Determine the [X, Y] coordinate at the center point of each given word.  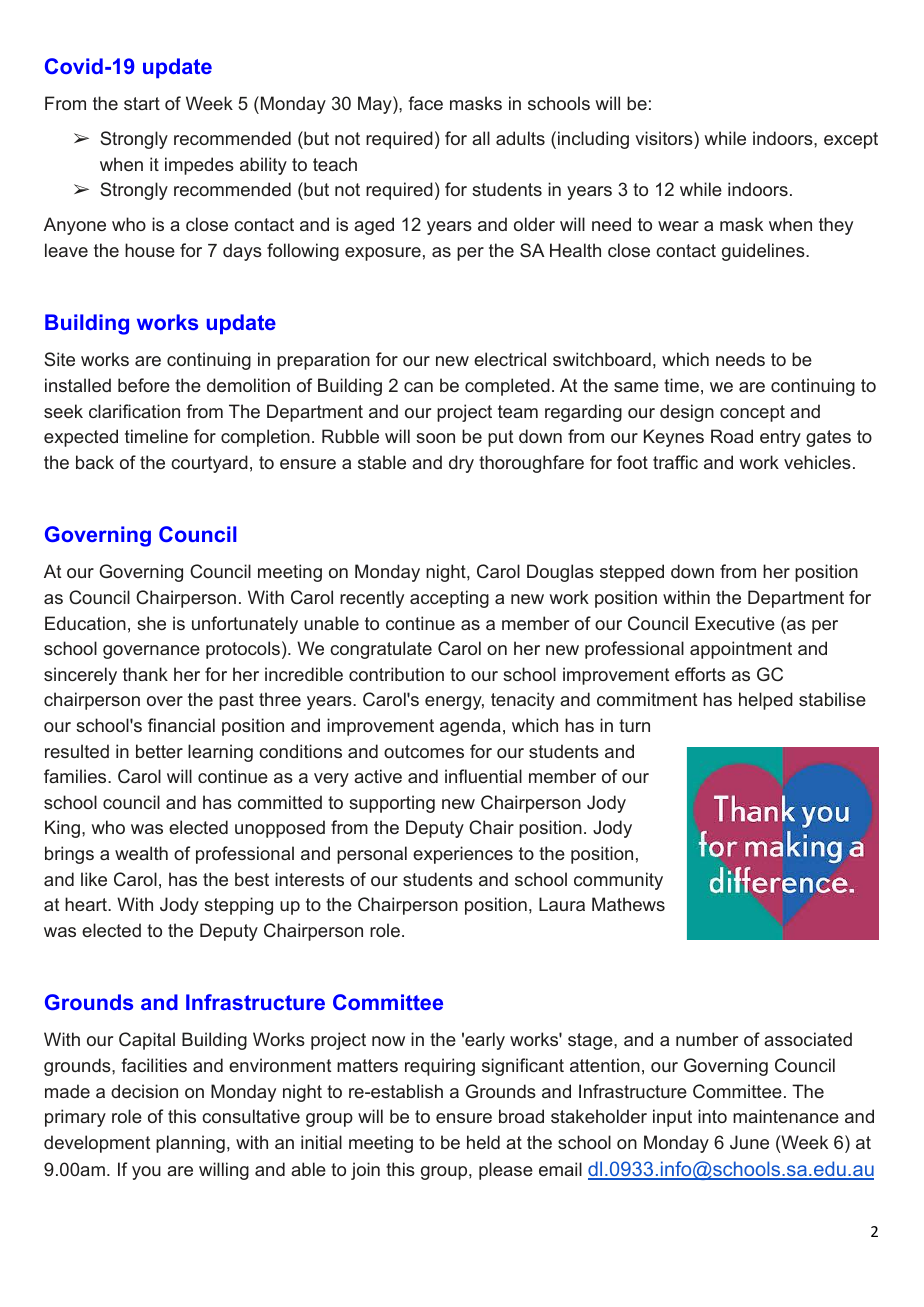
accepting [449, 599]
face [425, 103]
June [749, 1142]
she [151, 623]
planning [190, 1144]
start [142, 103]
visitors [665, 138]
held [483, 1142]
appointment [741, 650]
